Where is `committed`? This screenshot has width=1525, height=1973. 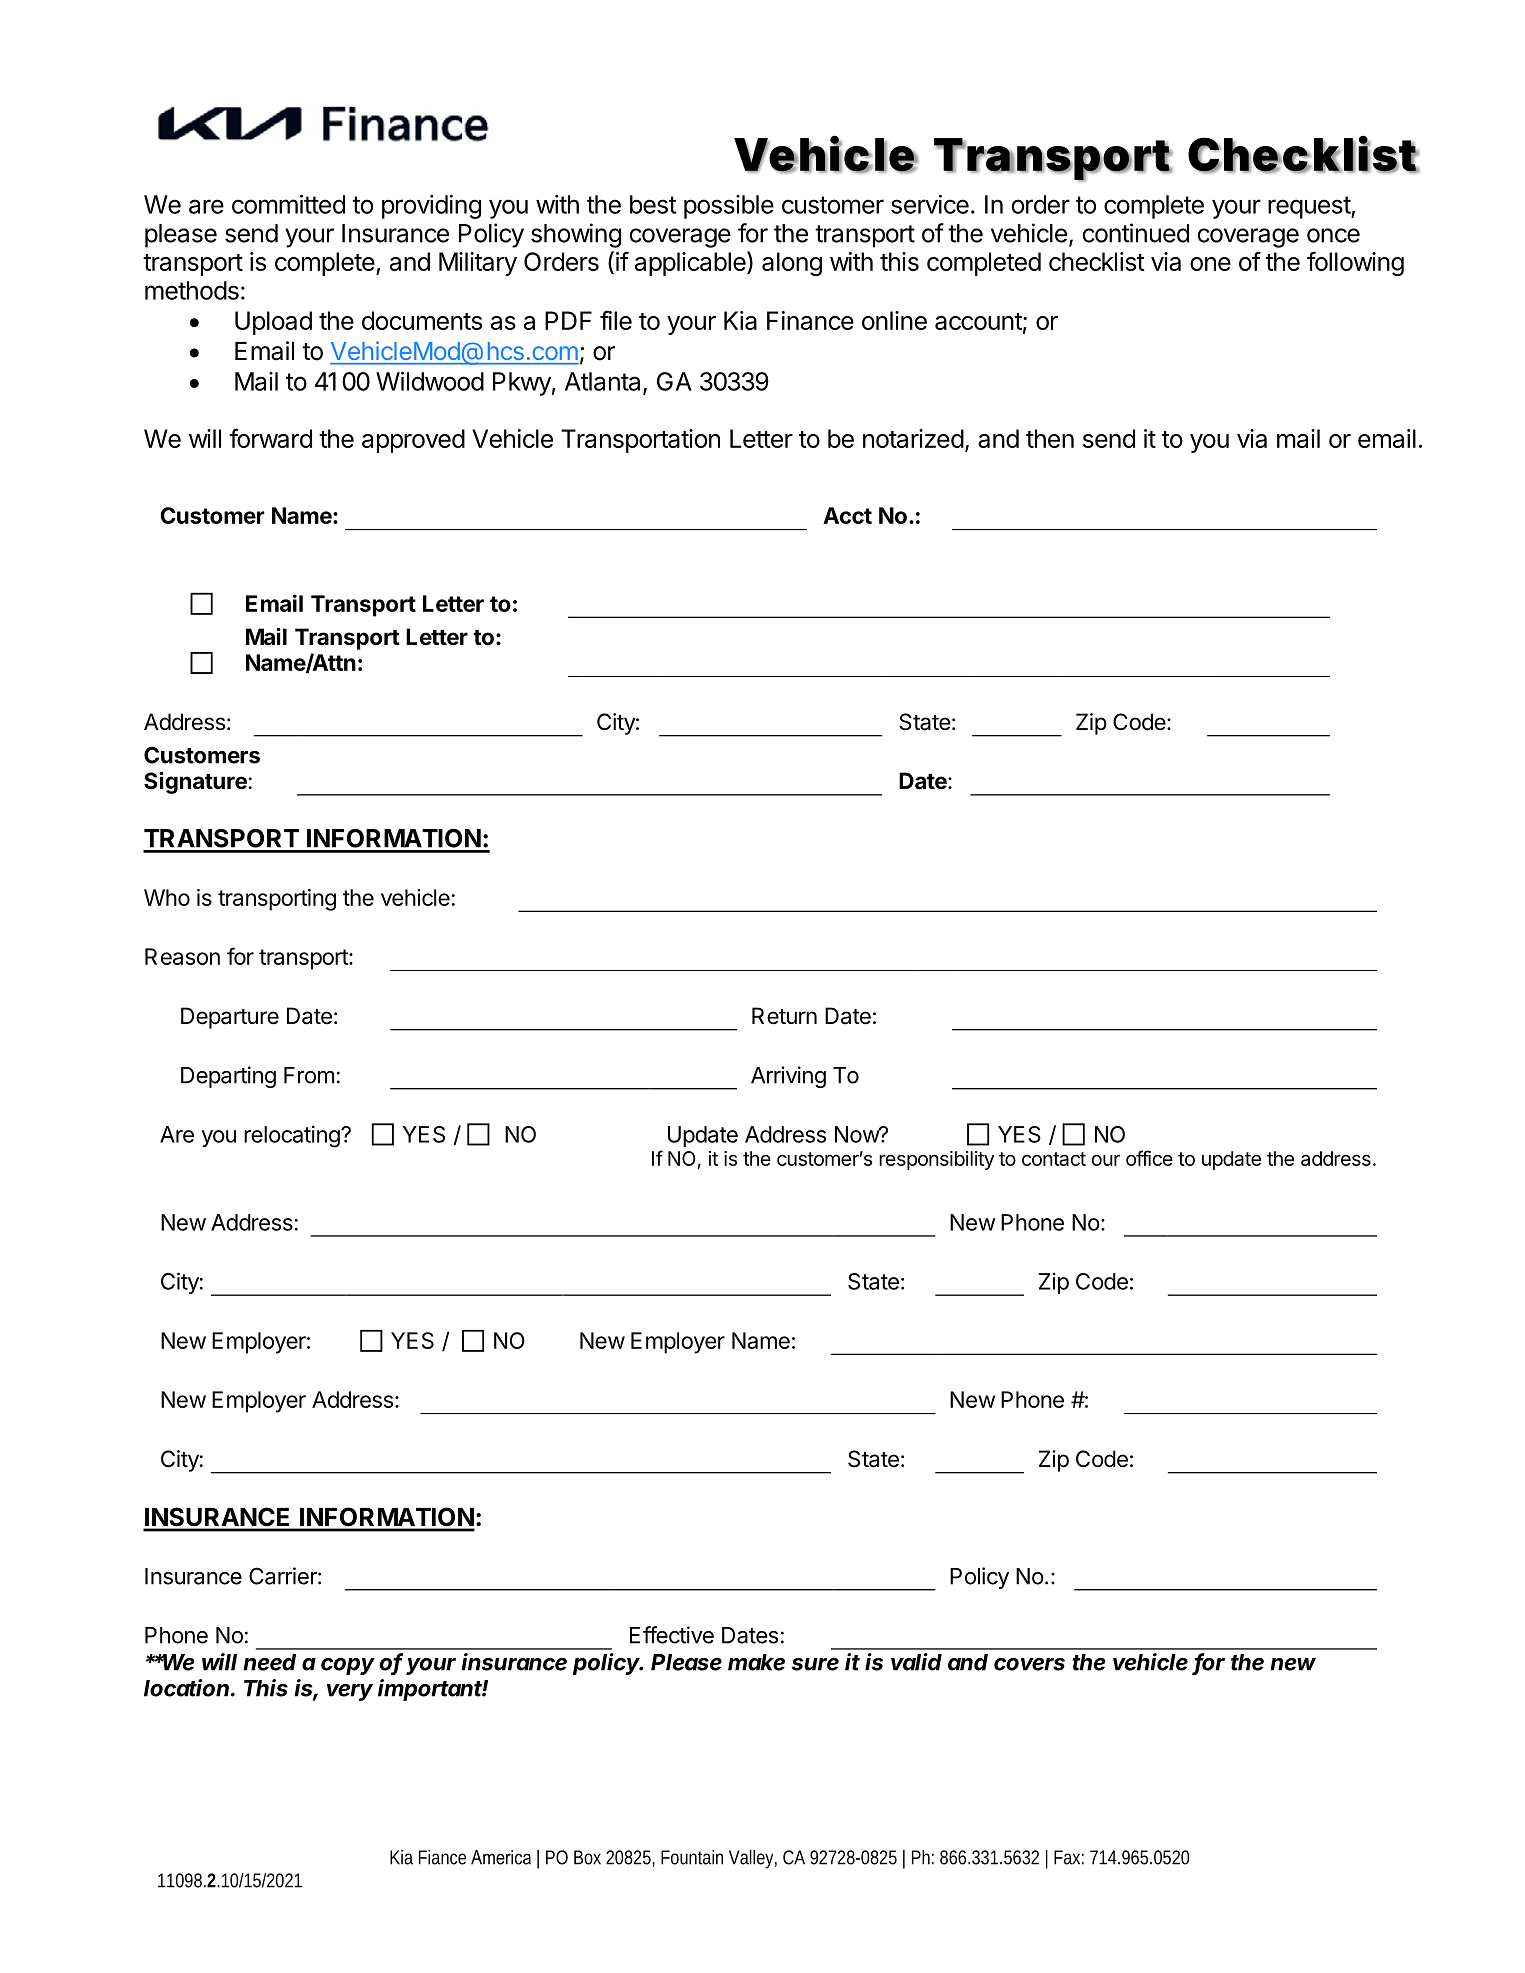 committed is located at coordinates (288, 204).
